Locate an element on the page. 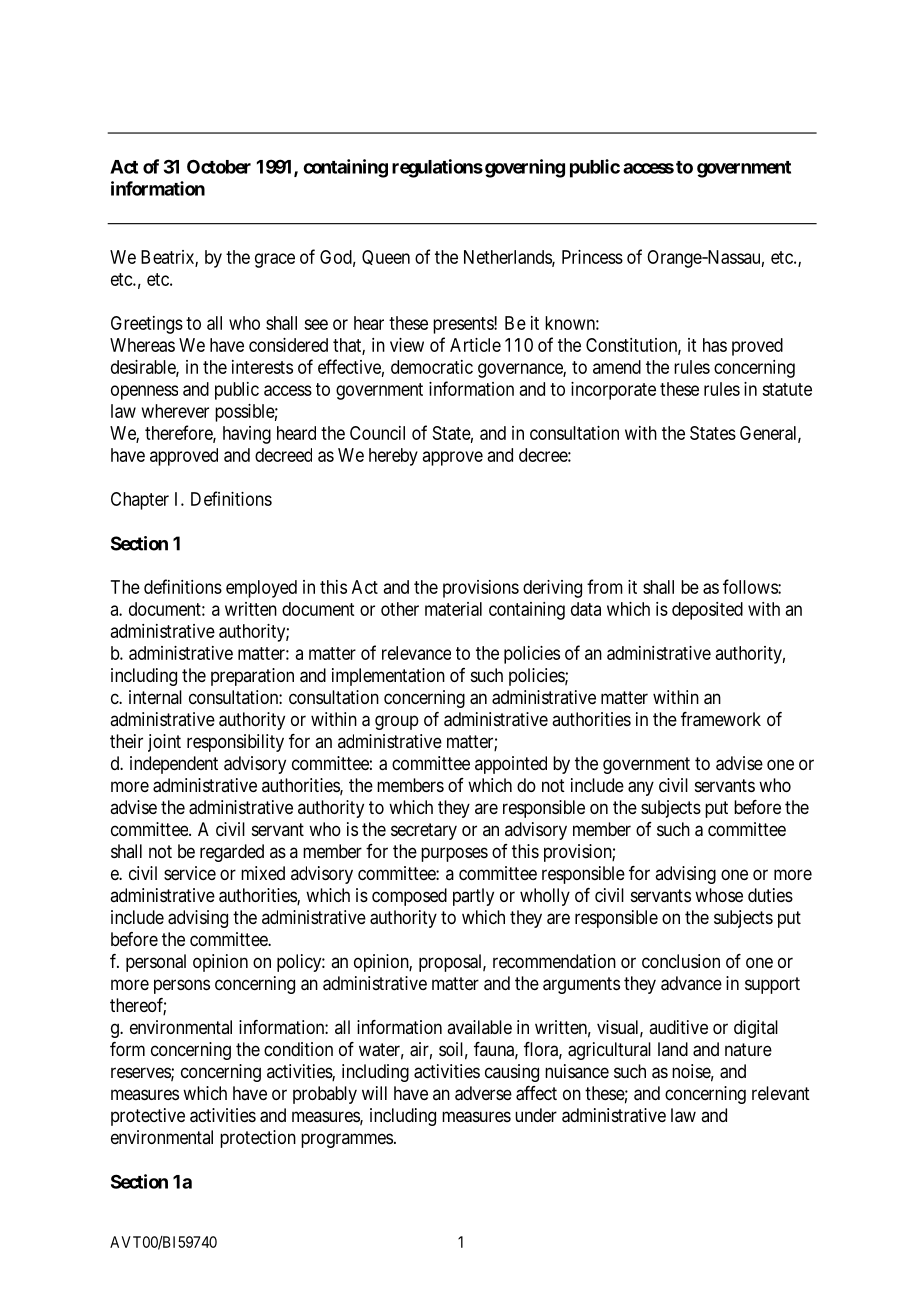 The height and width of the page is (1307, 924). Princess is located at coordinates (592, 257).
